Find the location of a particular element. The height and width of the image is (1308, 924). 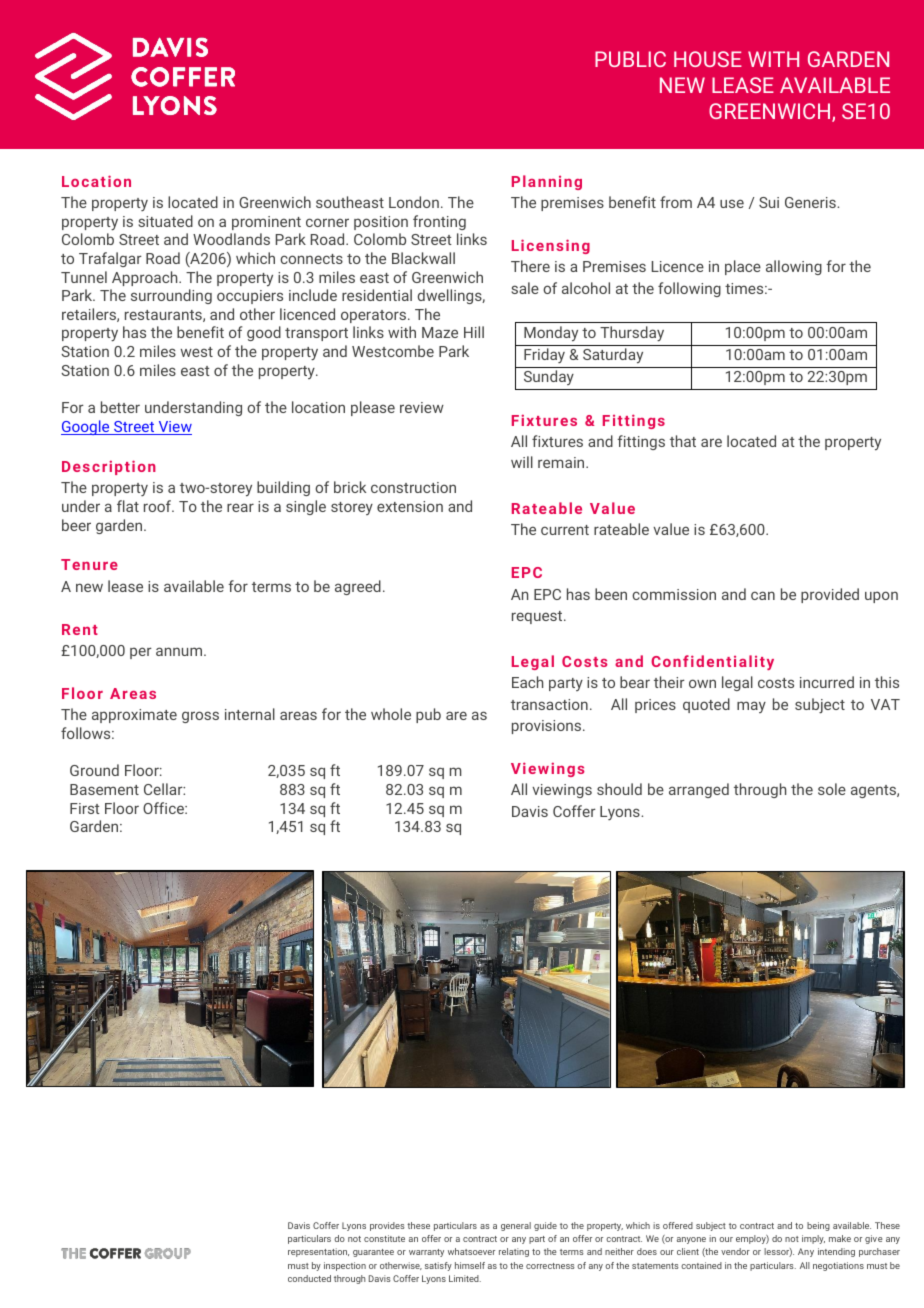

HOUSE is located at coordinates (708, 59).
